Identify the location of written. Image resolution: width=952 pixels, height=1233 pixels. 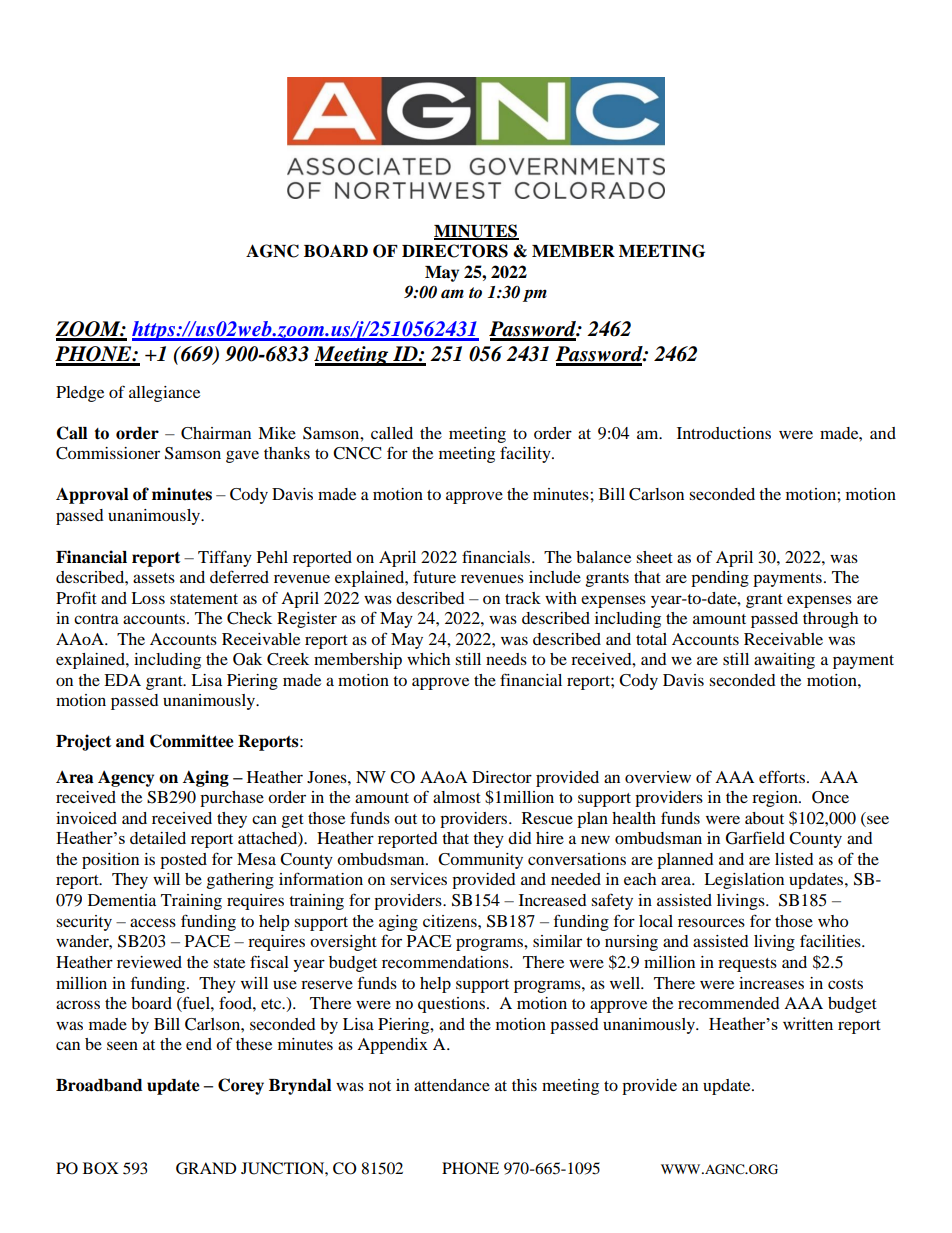
(808, 1023).
